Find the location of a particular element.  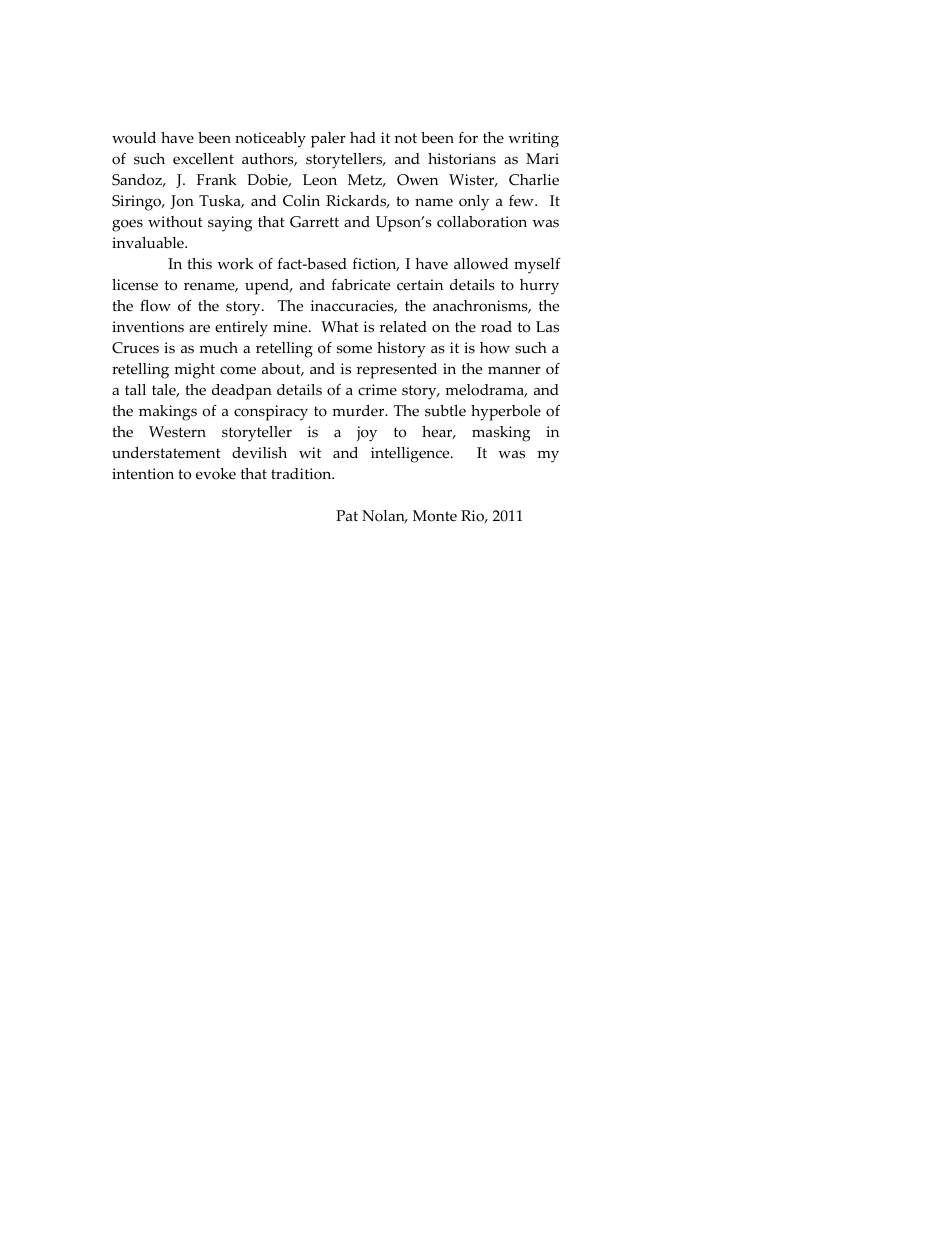

intention is located at coordinates (143, 474).
